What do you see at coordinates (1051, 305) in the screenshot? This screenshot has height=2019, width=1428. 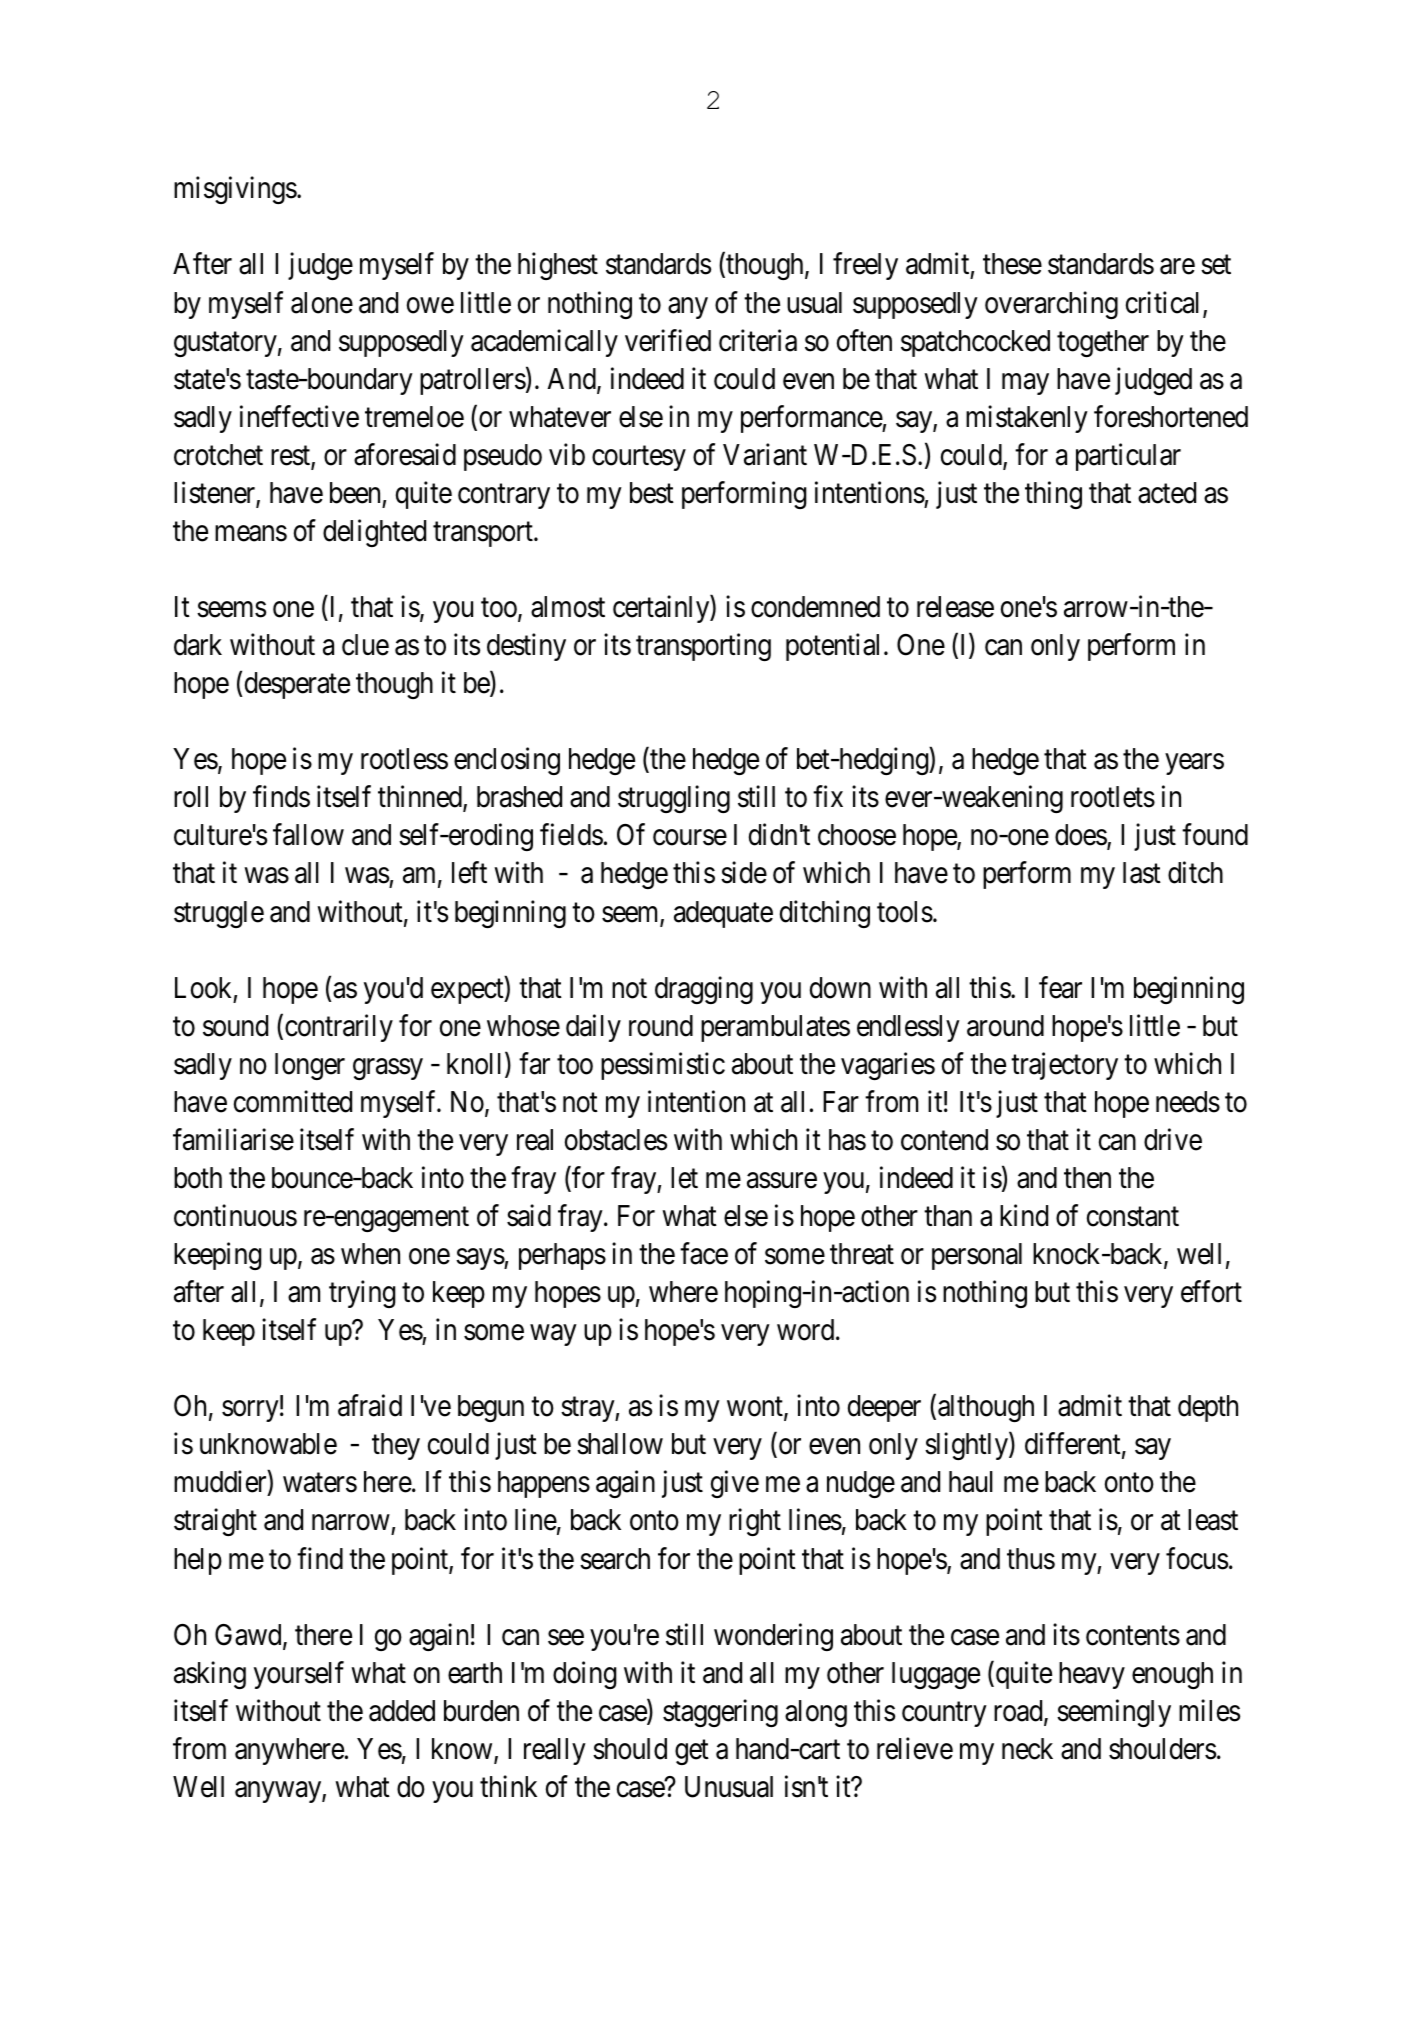 I see `overarching` at bounding box center [1051, 305].
